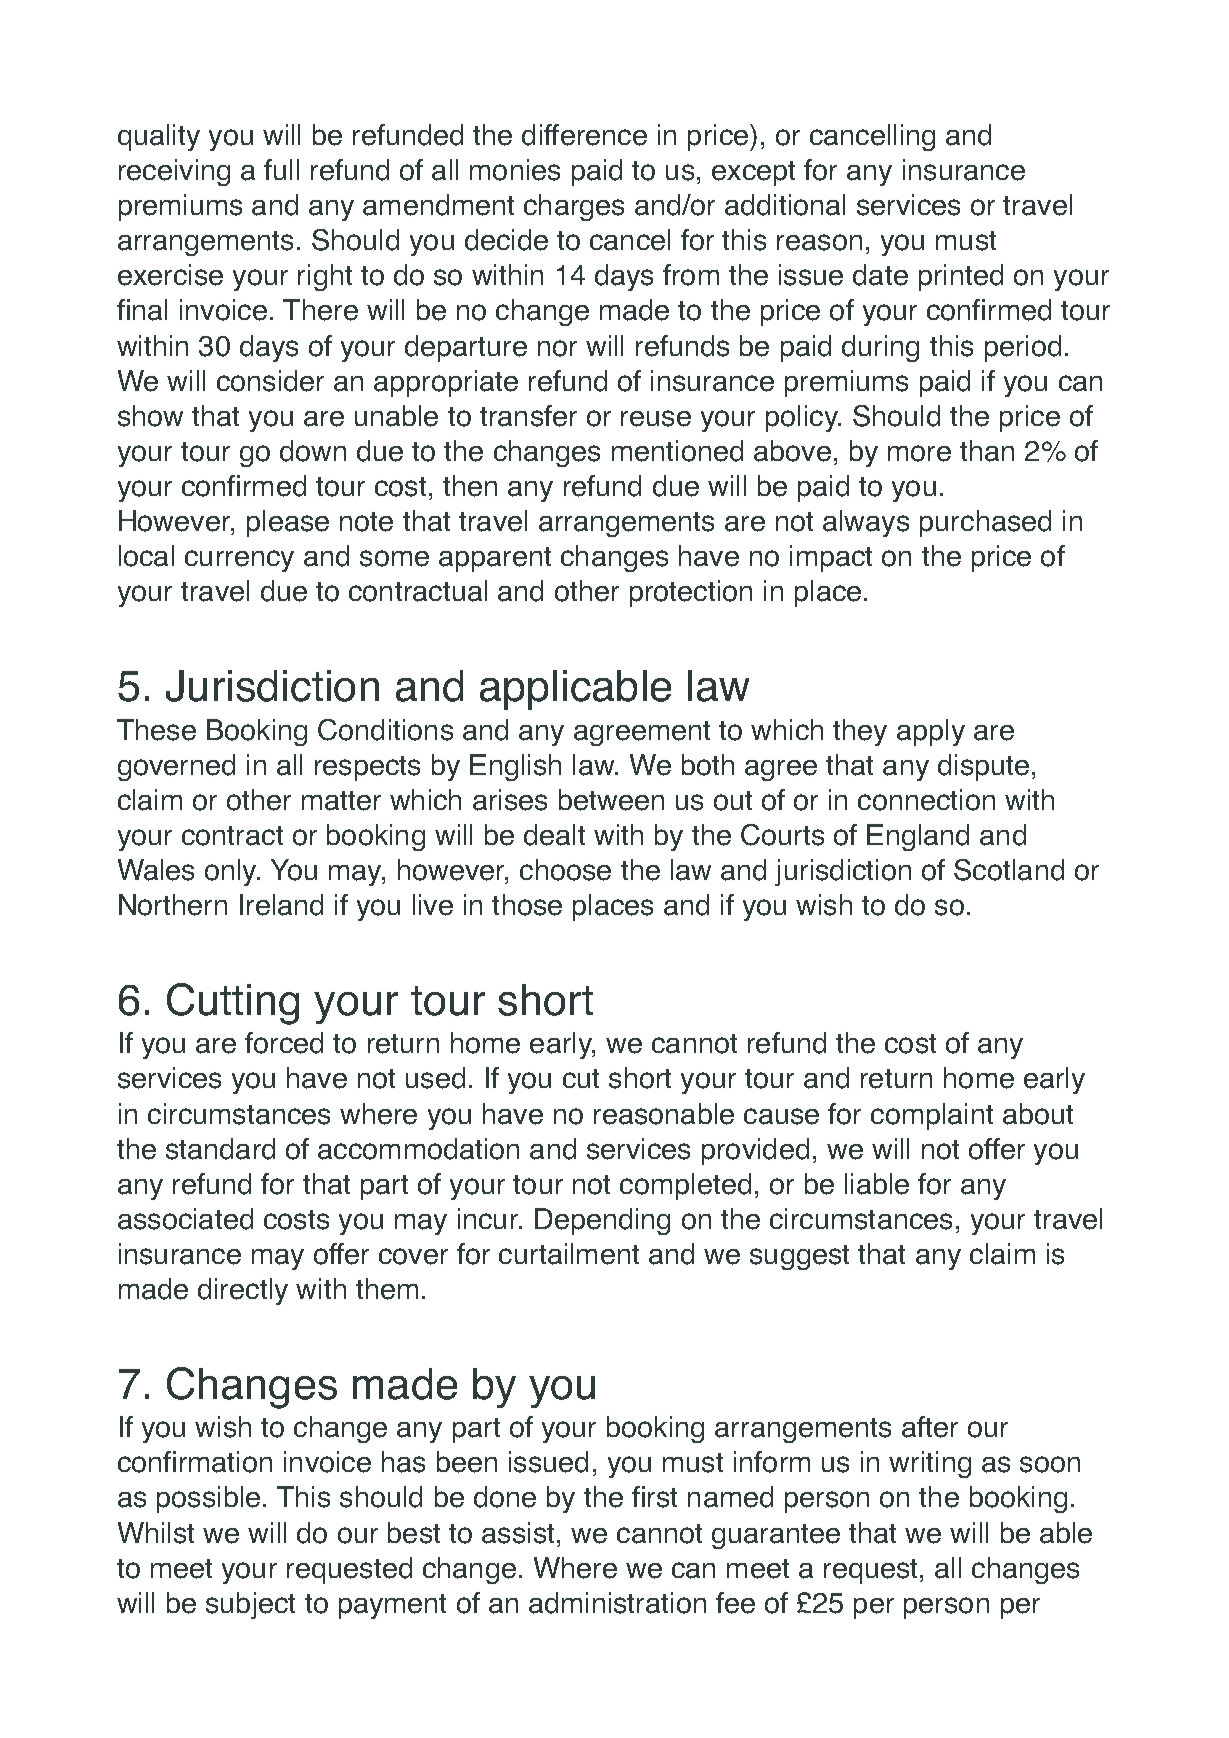  Describe the element at coordinates (250, 1605) in the screenshot. I see `subject` at that location.
